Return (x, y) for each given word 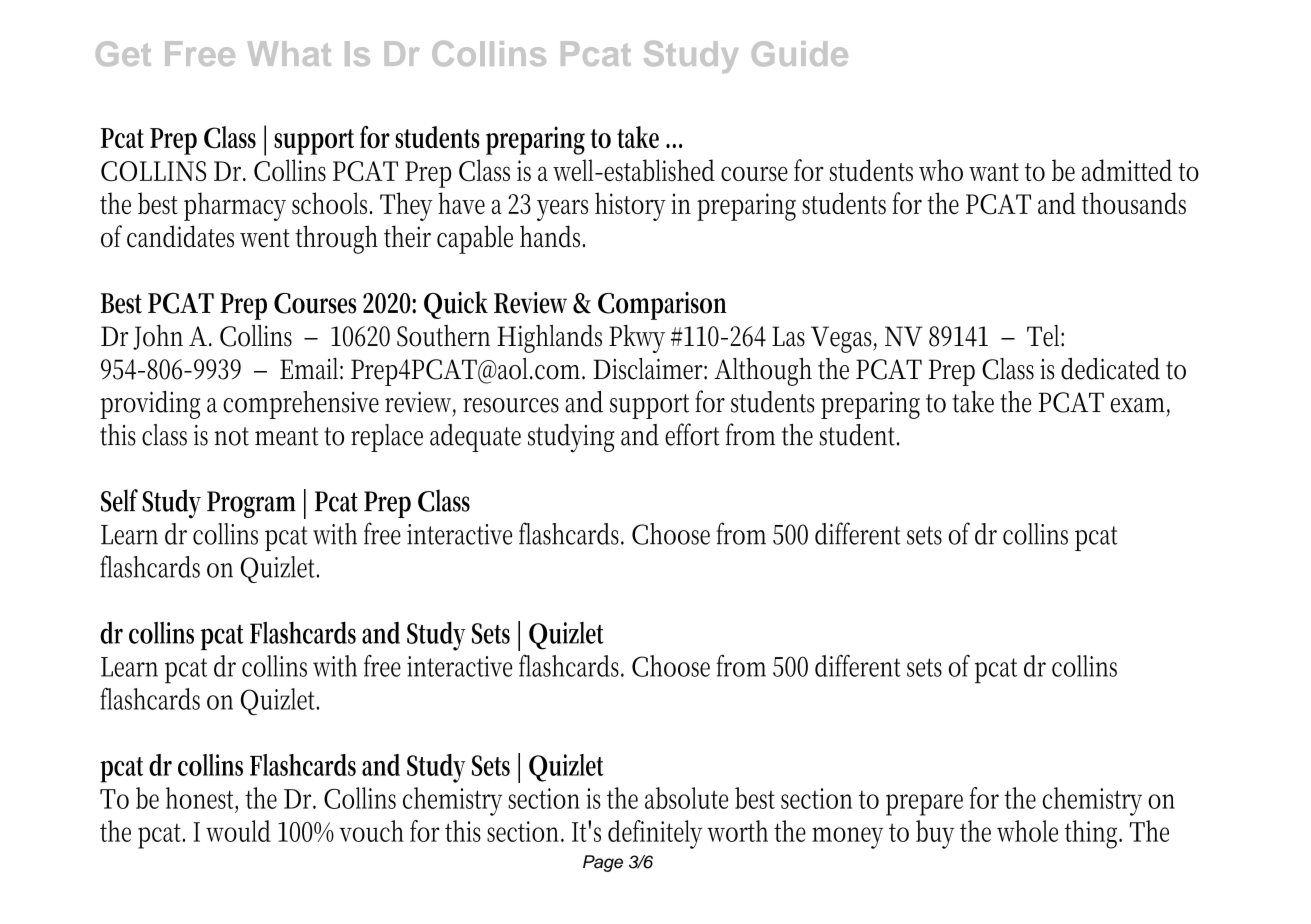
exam (1140, 406)
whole (1027, 831)
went (265, 238)
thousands (1134, 203)
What (289, 53)
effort (692, 434)
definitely (655, 834)
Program (251, 504)
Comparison (662, 306)
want (994, 172)
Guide (800, 53)
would (238, 831)
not (231, 436)
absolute (686, 798)
